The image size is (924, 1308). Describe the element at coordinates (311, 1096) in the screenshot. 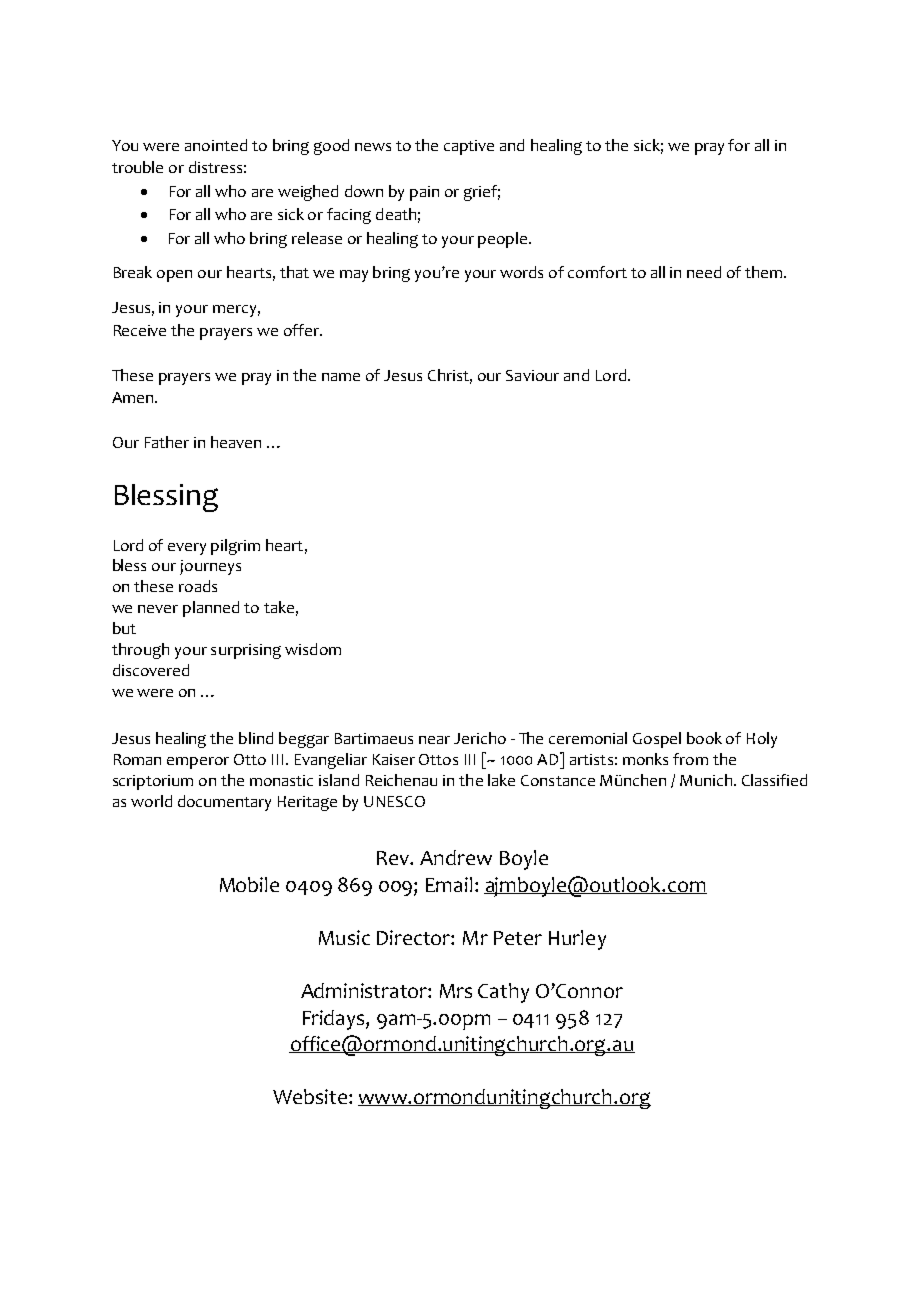

I see `Website` at that location.
